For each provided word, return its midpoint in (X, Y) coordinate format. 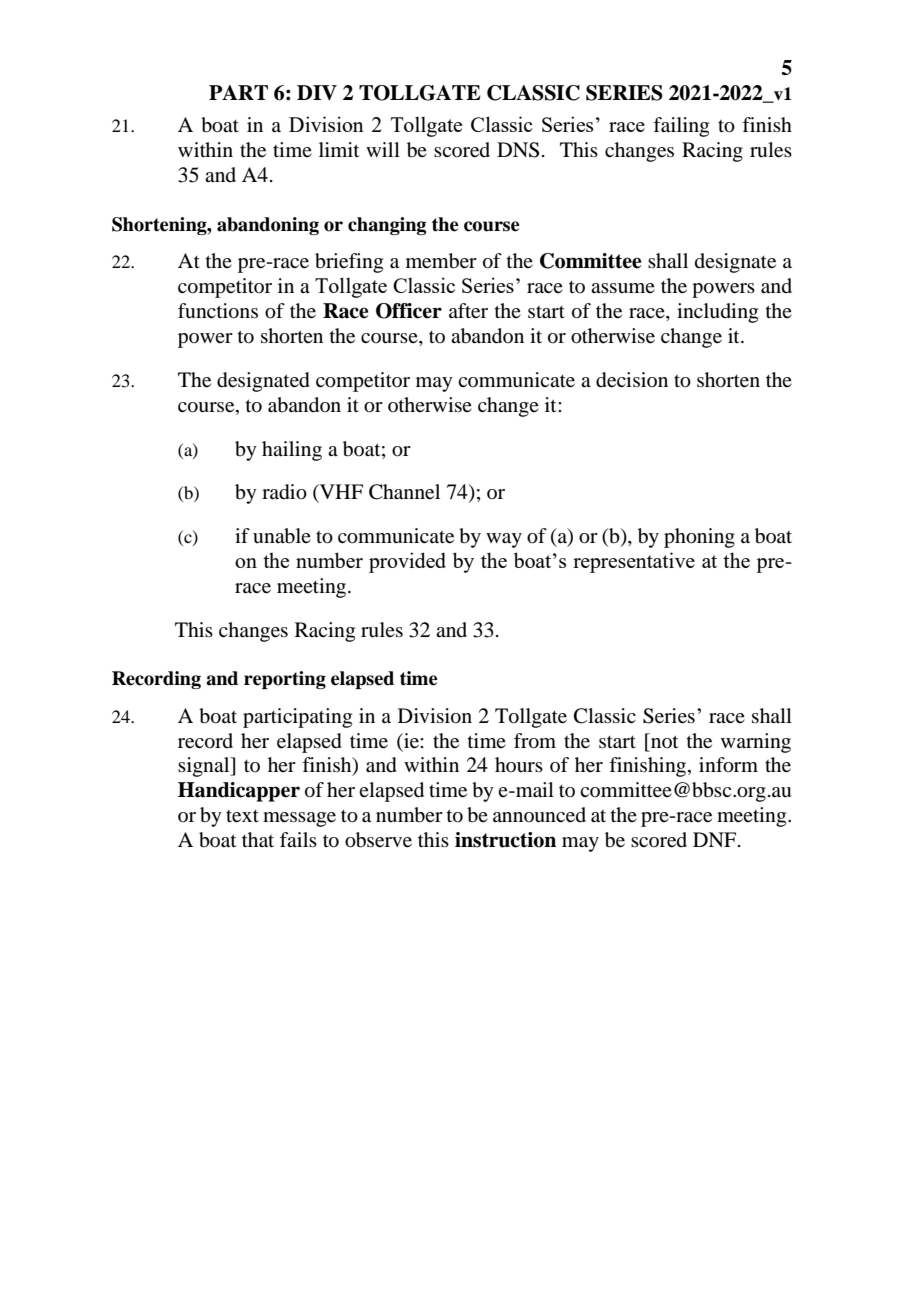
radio (284, 492)
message (299, 819)
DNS (518, 150)
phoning (699, 538)
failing (681, 127)
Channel (404, 492)
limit (339, 149)
